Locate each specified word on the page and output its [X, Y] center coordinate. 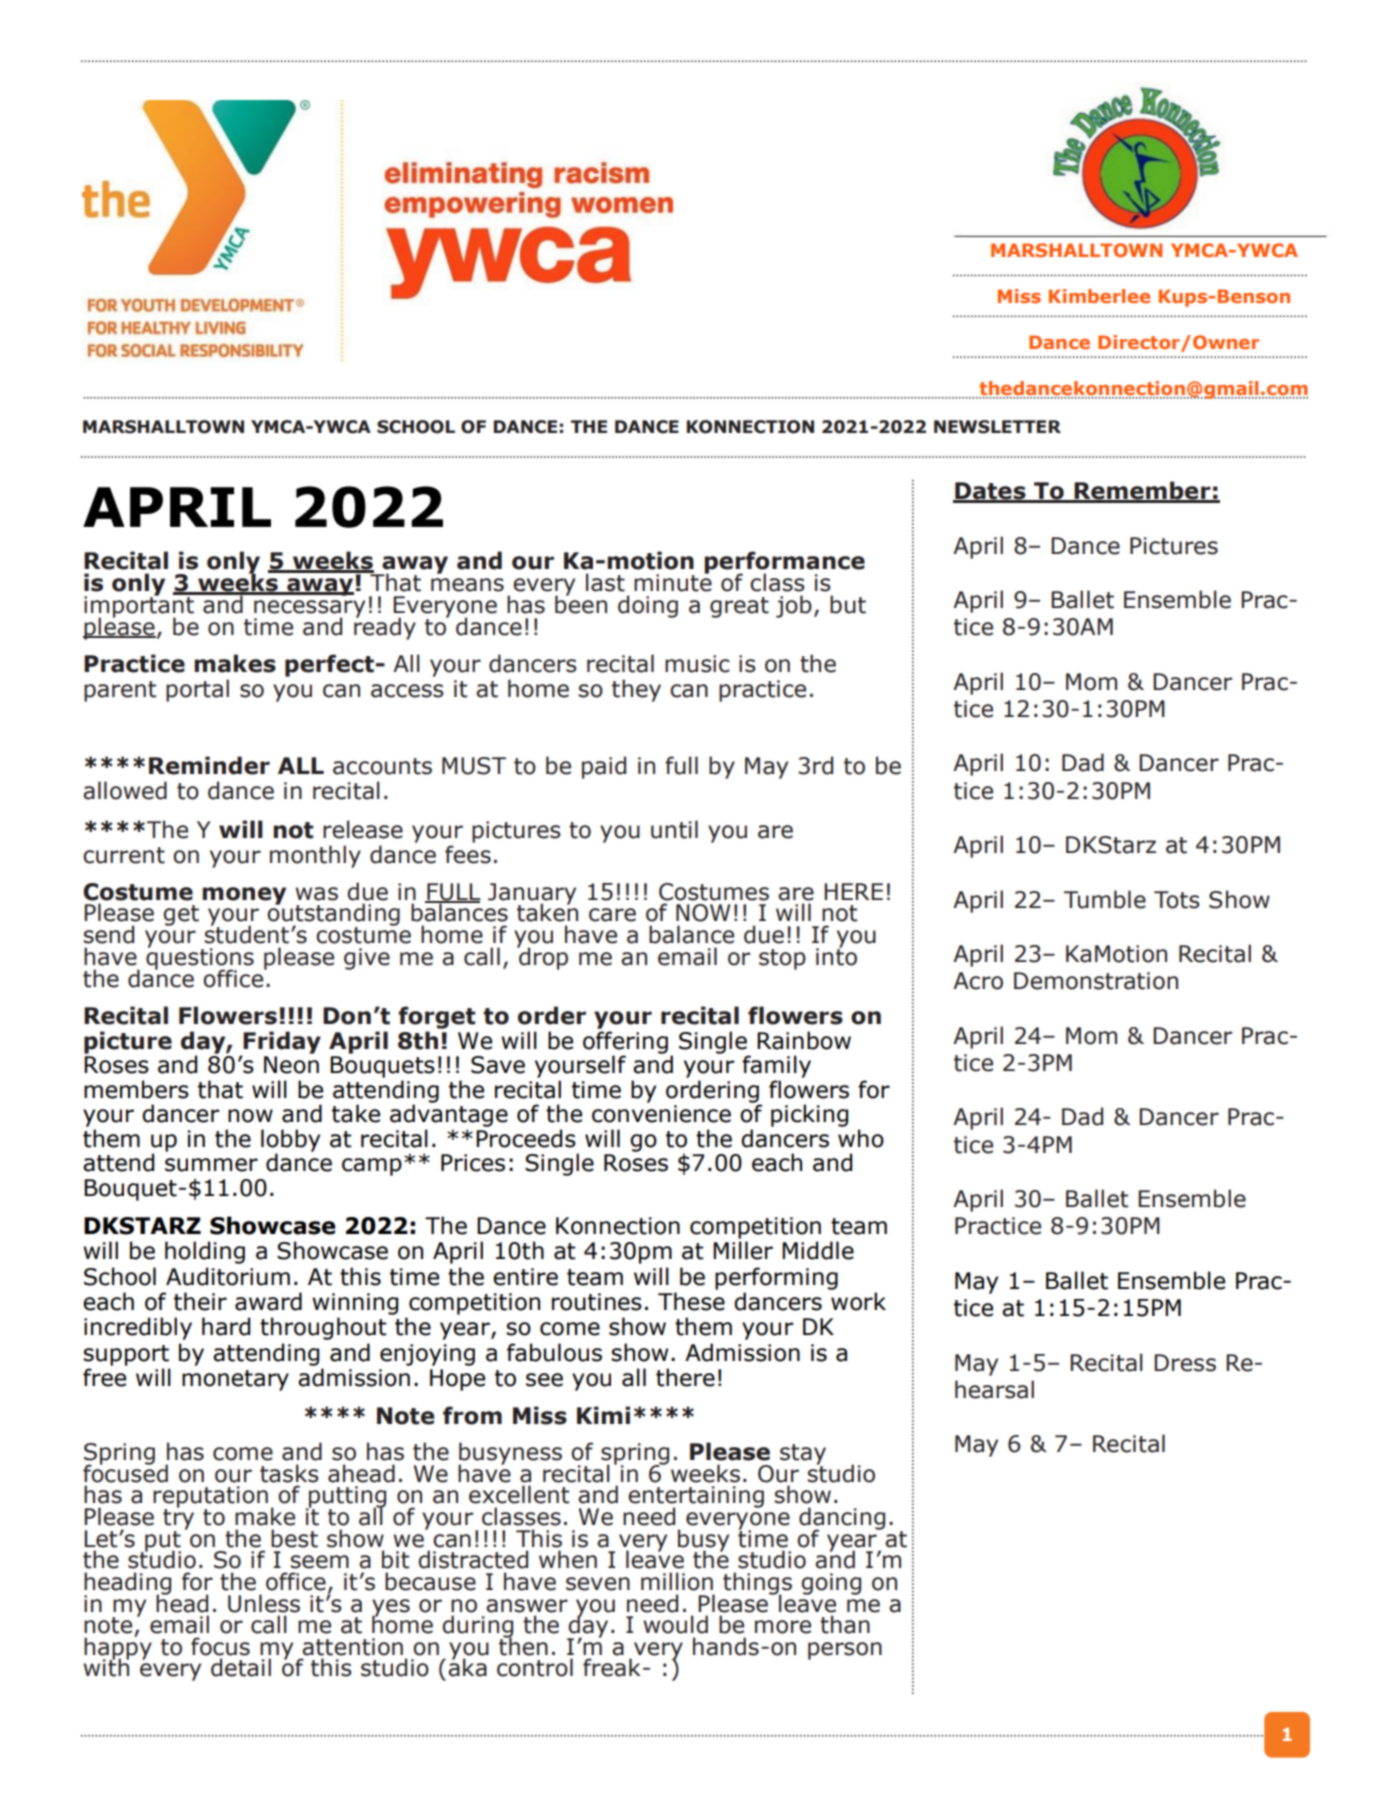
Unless [264, 1603]
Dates [990, 492]
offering [625, 1043]
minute [673, 582]
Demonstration [1096, 981]
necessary [309, 610]
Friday [281, 1043]
